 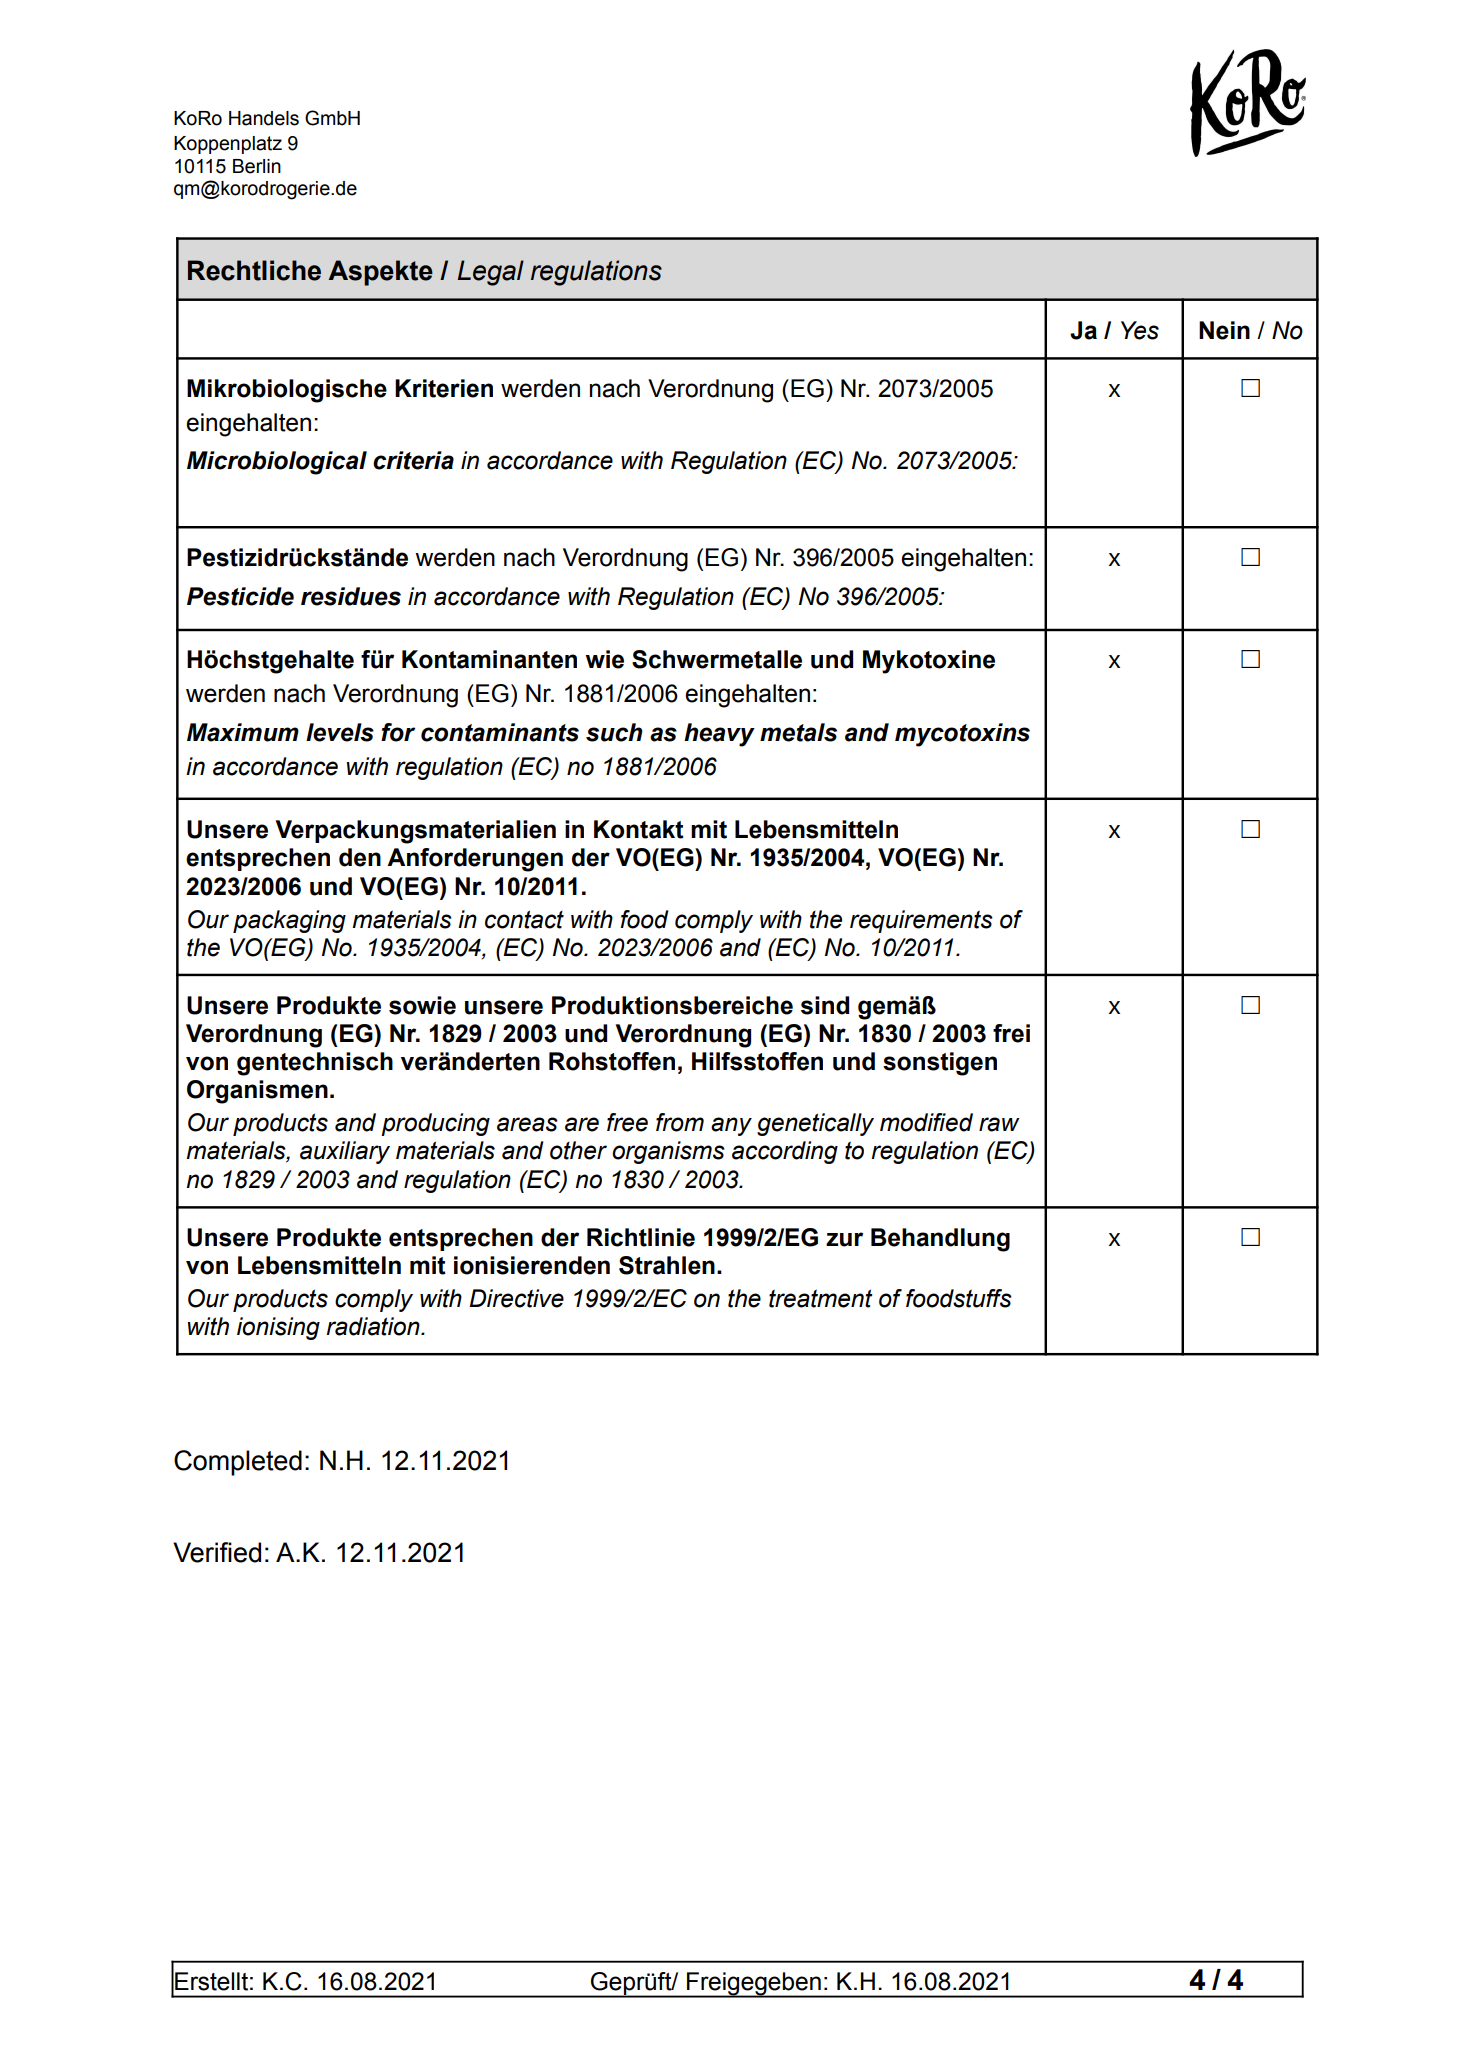 What do you see at coordinates (821, 1298) in the screenshot?
I see `treatment` at bounding box center [821, 1298].
